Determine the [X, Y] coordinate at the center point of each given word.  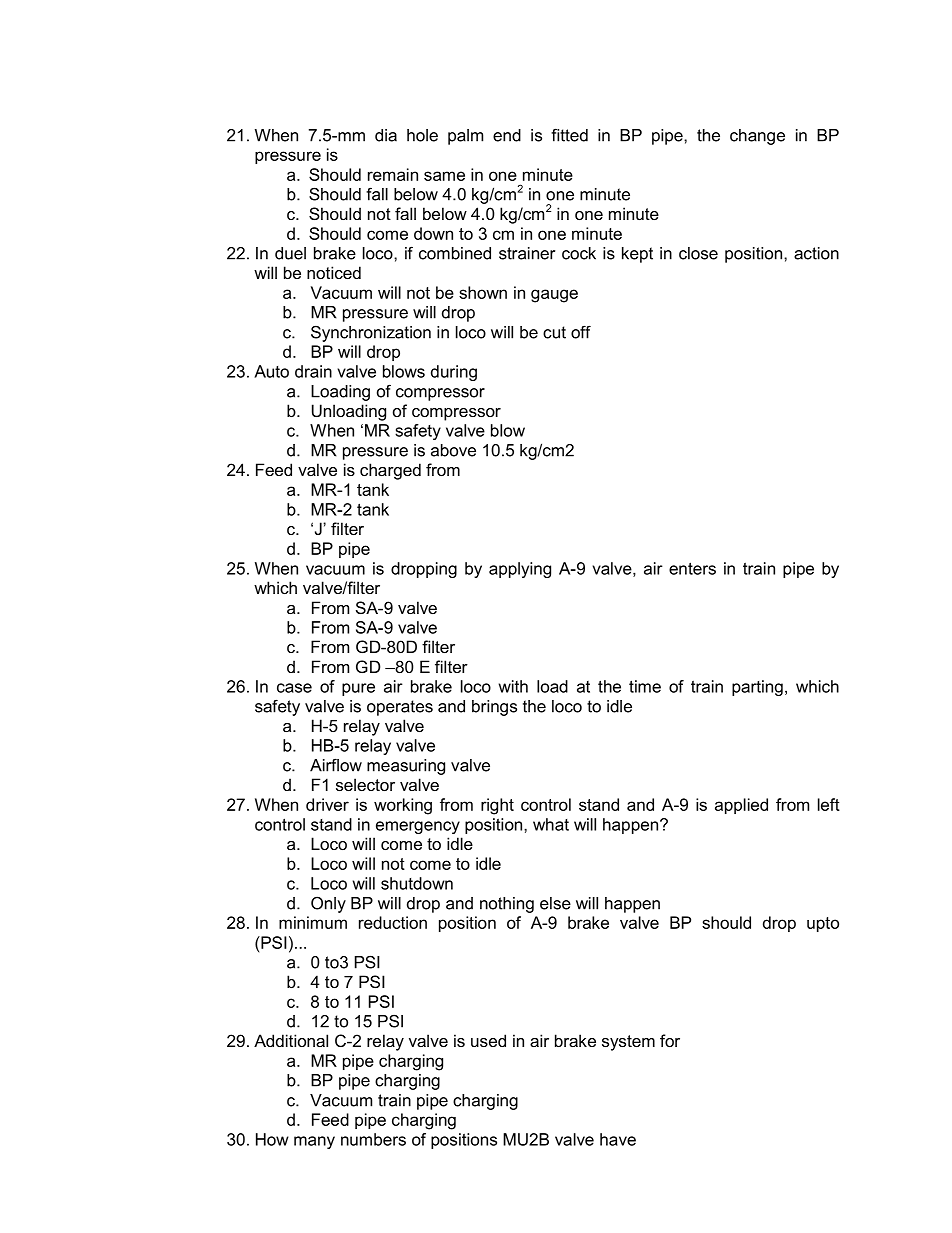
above [453, 450]
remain [393, 174]
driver [327, 804]
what [551, 824]
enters [692, 568]
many [314, 1142]
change [757, 137]
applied [741, 806]
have [618, 1139]
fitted [569, 135]
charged [390, 471]
